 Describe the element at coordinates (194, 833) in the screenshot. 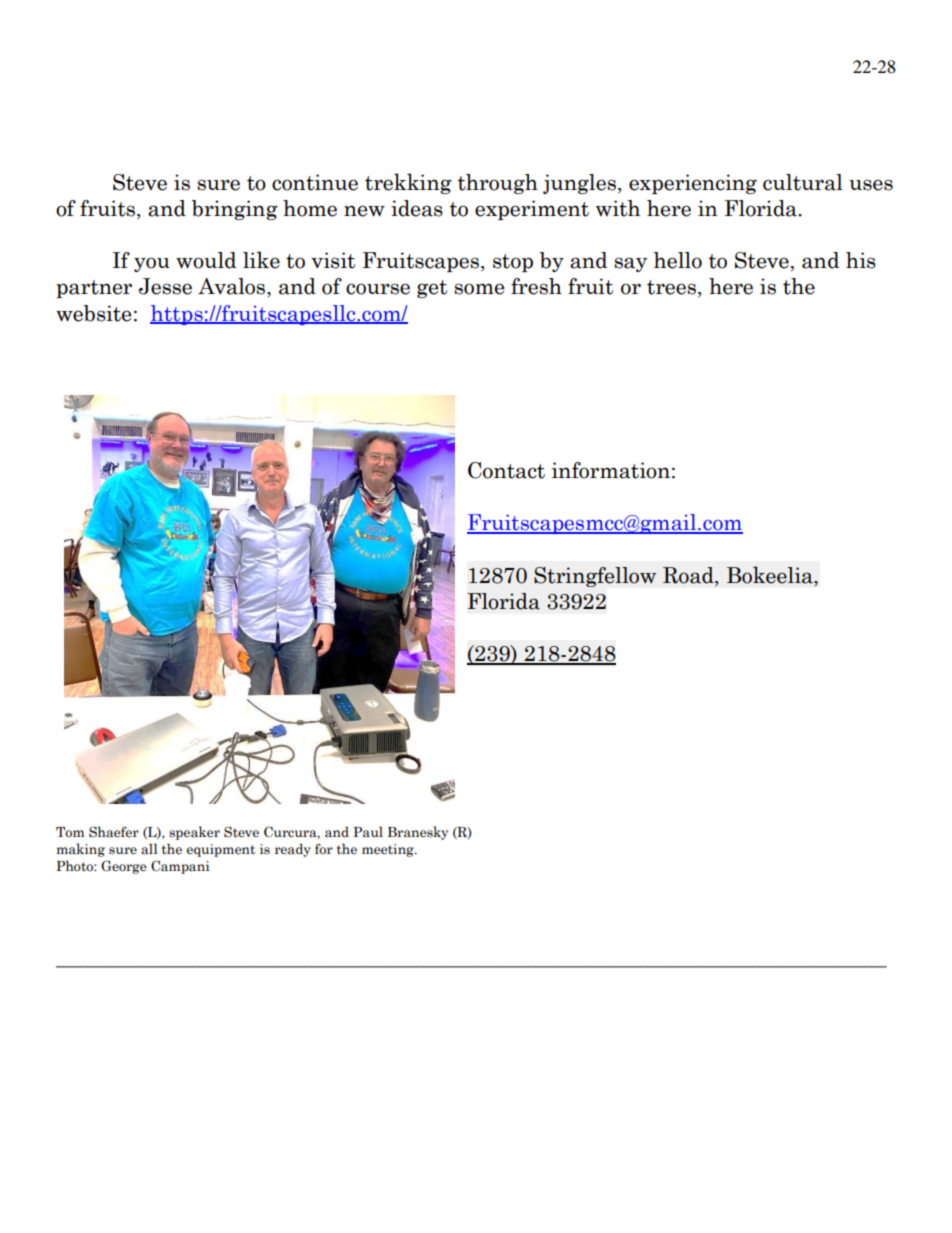

I see `speaker` at that location.
